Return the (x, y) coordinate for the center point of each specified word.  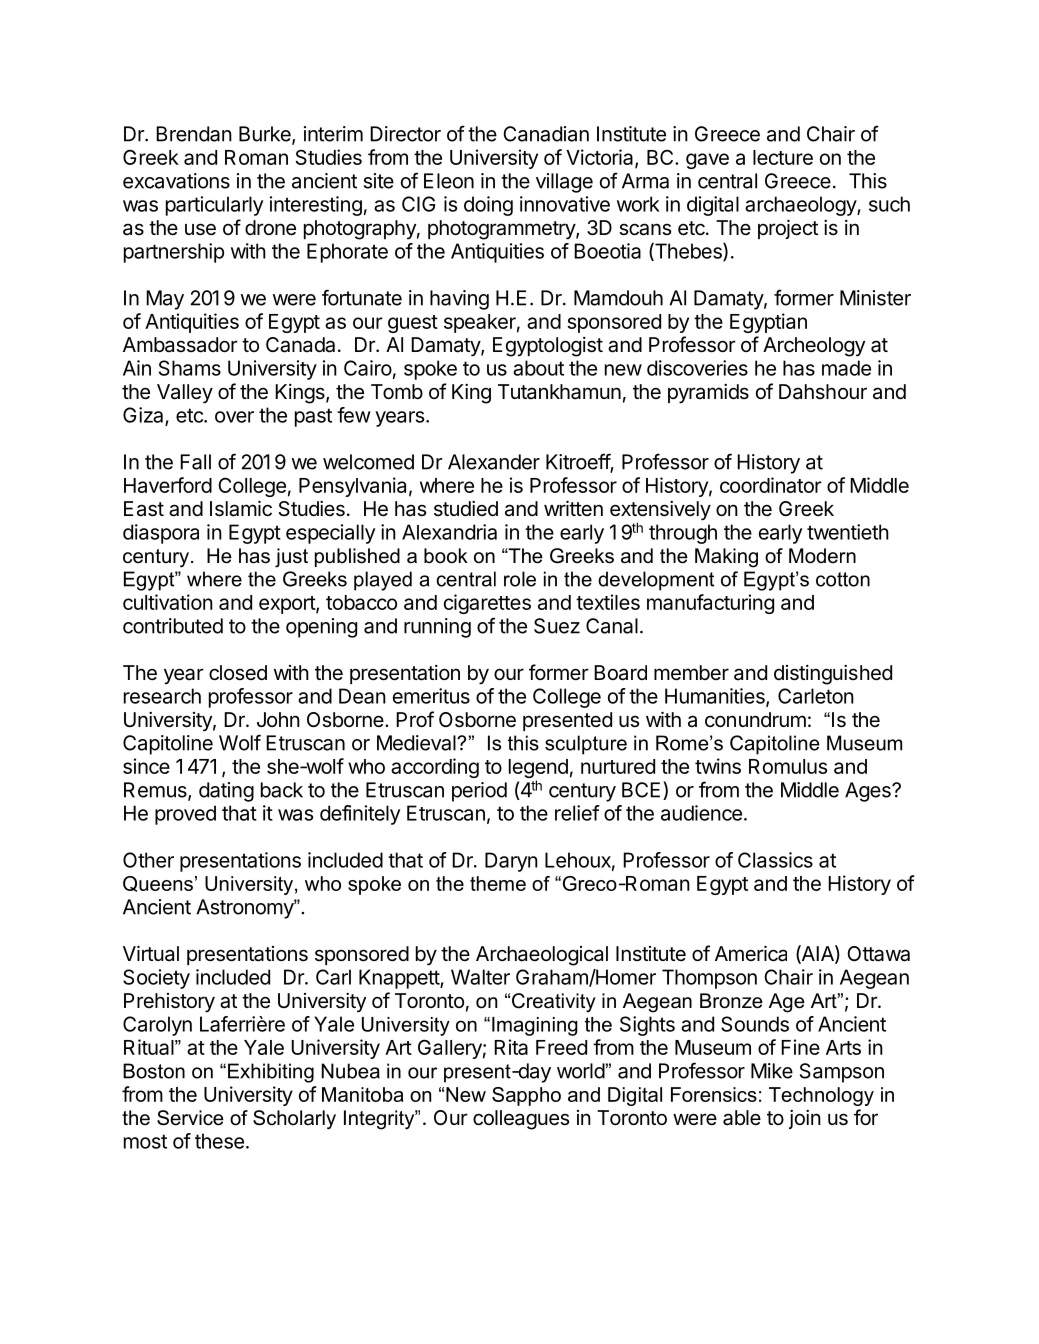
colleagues (521, 1120)
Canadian (546, 134)
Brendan (194, 134)
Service (190, 1118)
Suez (557, 626)
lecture (783, 157)
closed (238, 672)
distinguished (833, 675)
